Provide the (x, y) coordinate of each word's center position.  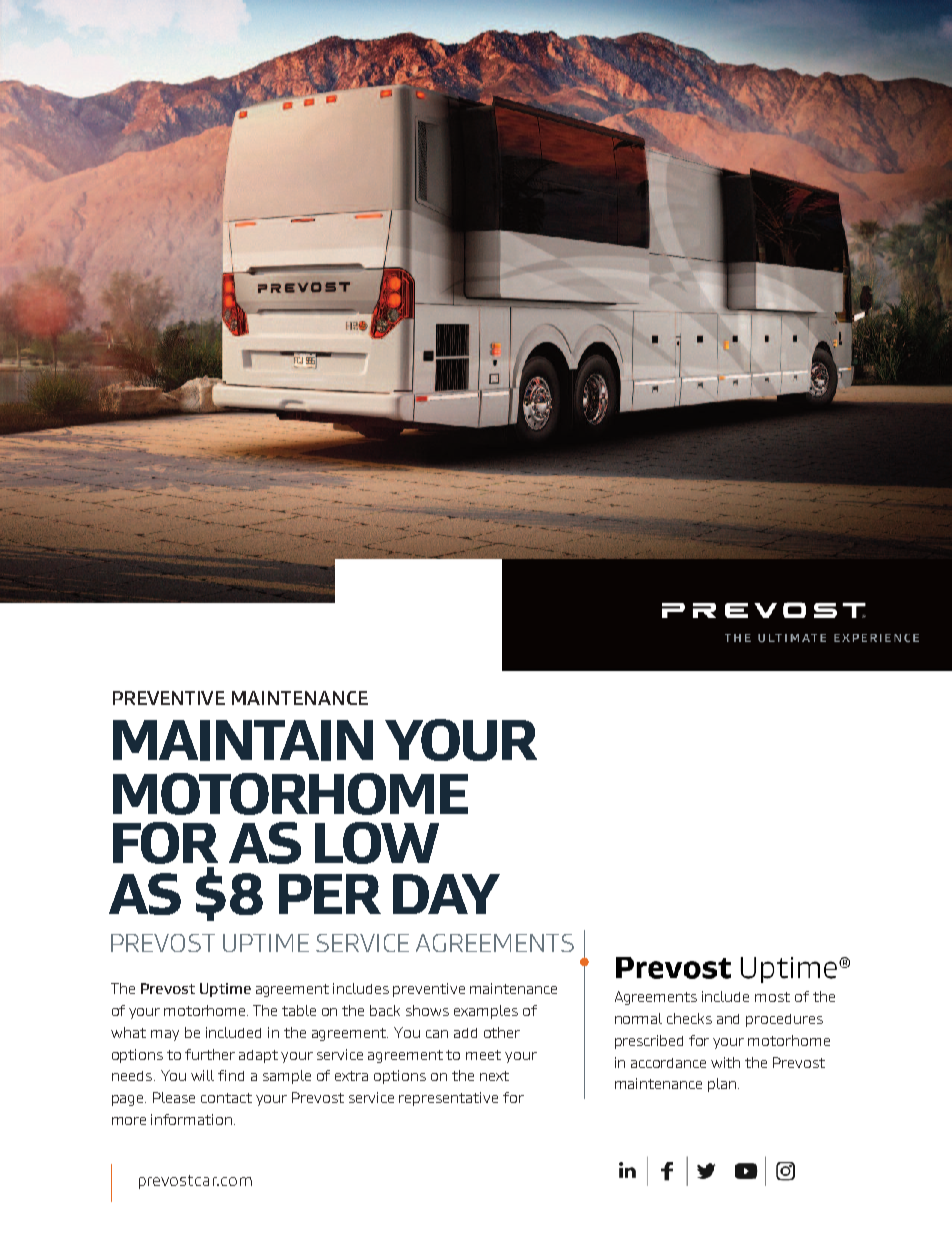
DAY (446, 894)
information (191, 1119)
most (772, 997)
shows (427, 1010)
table (299, 1010)
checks (689, 1018)
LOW (377, 843)
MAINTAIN (243, 740)
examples (486, 1012)
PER (330, 894)
